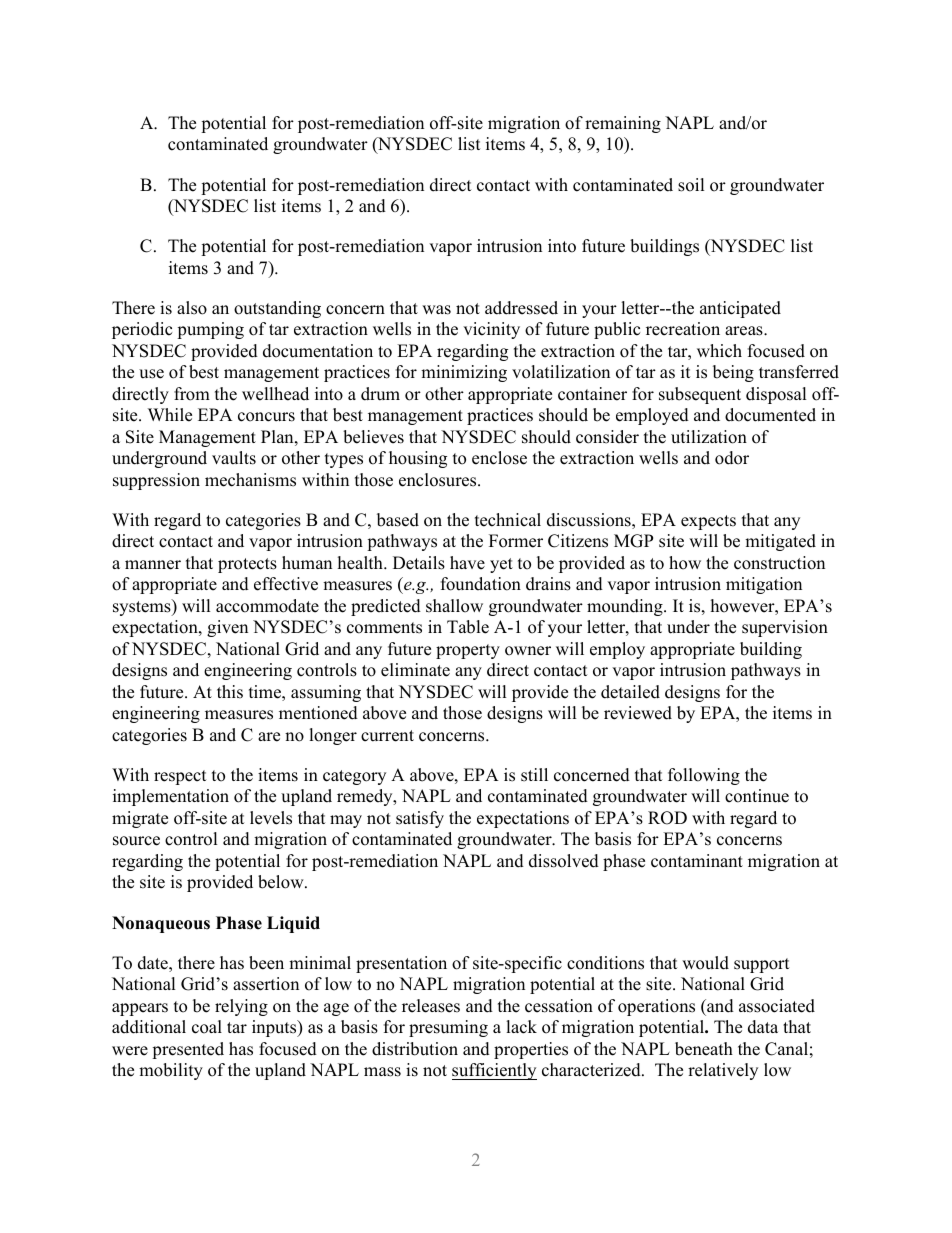  What do you see at coordinates (210, 330) in the image?
I see `pumping` at bounding box center [210, 330].
